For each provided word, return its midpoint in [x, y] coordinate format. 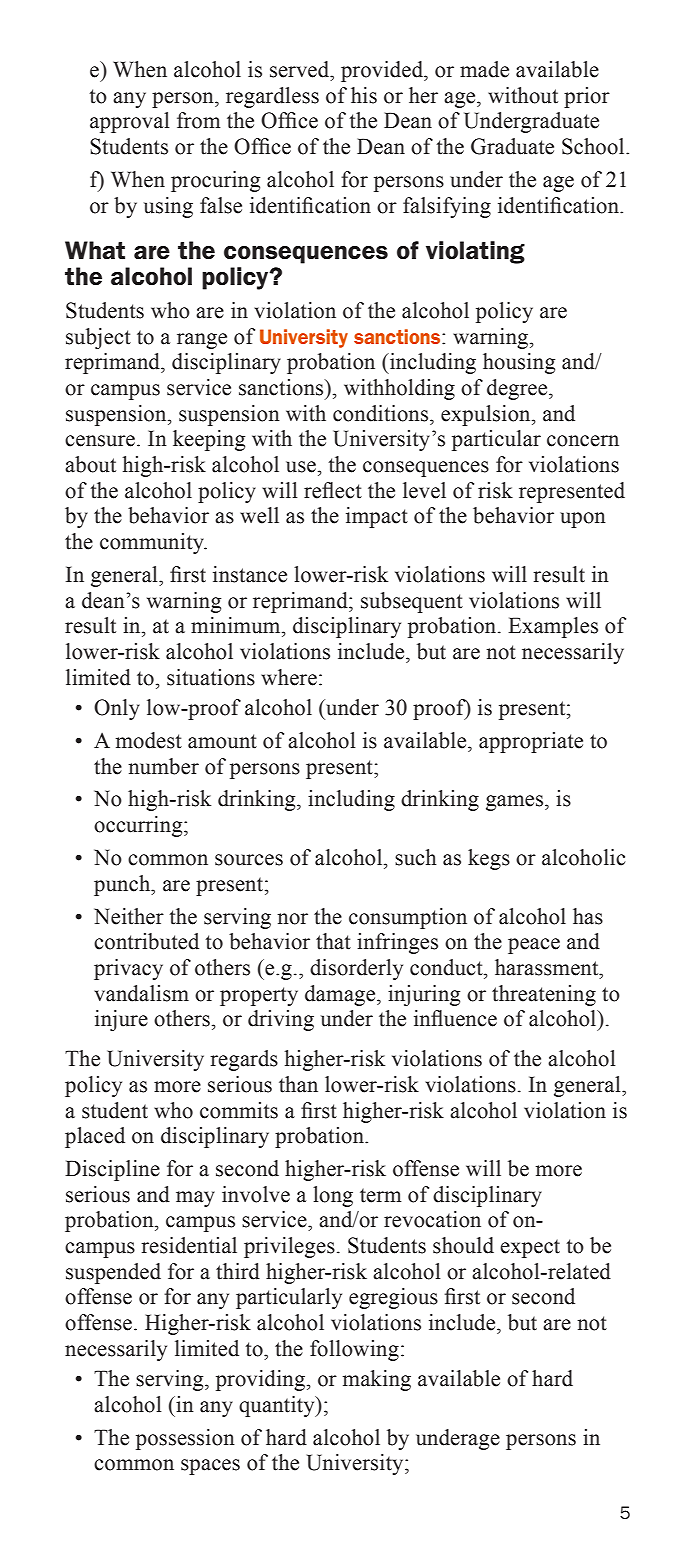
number [163, 766]
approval [129, 122]
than [298, 1084]
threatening [544, 995]
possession [185, 1439]
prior [587, 97]
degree [518, 389]
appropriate [531, 742]
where [289, 677]
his [364, 95]
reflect [333, 490]
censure [100, 441]
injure [121, 1020]
